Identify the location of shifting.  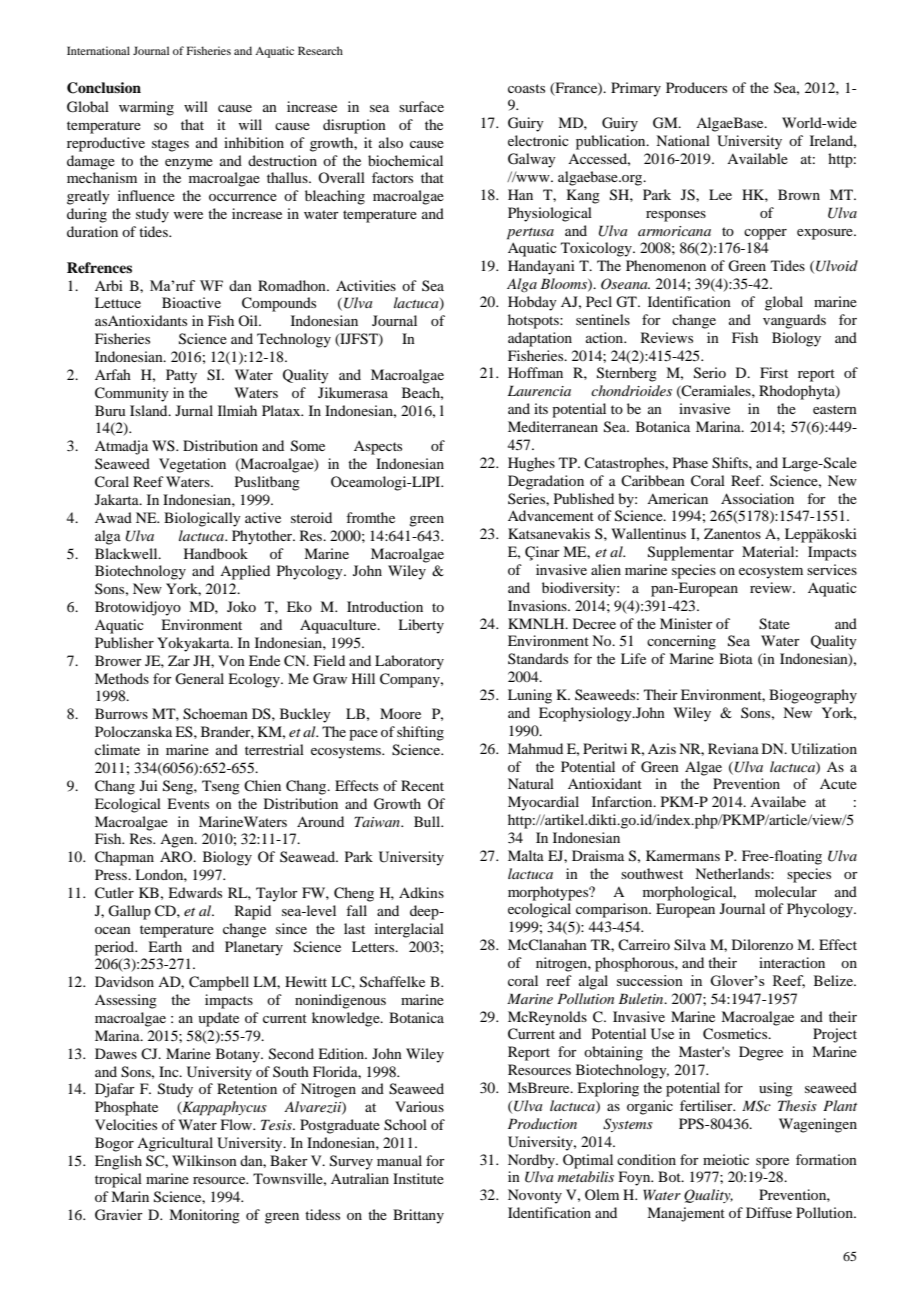
(420, 733).
